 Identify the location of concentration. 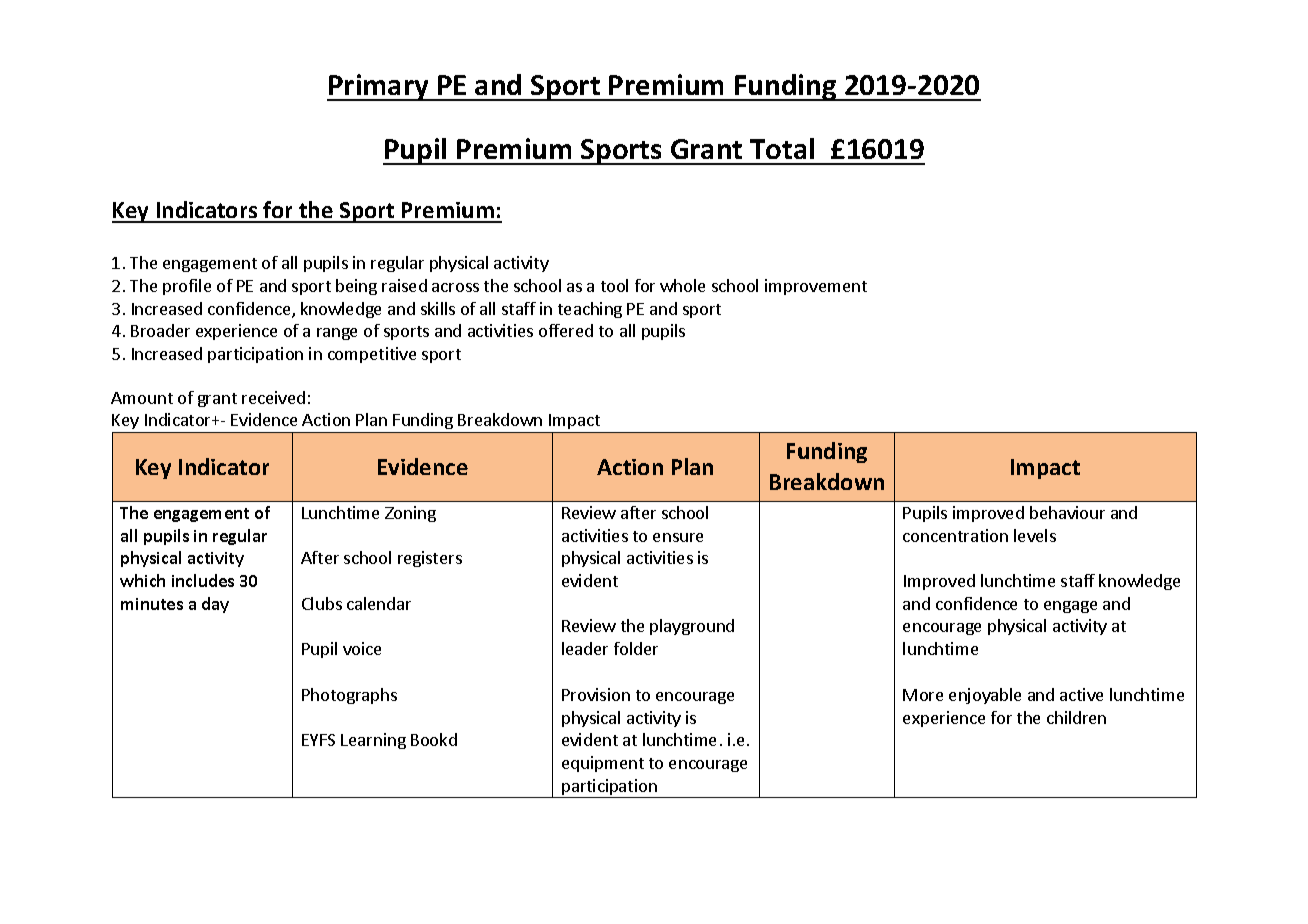
(955, 535).
